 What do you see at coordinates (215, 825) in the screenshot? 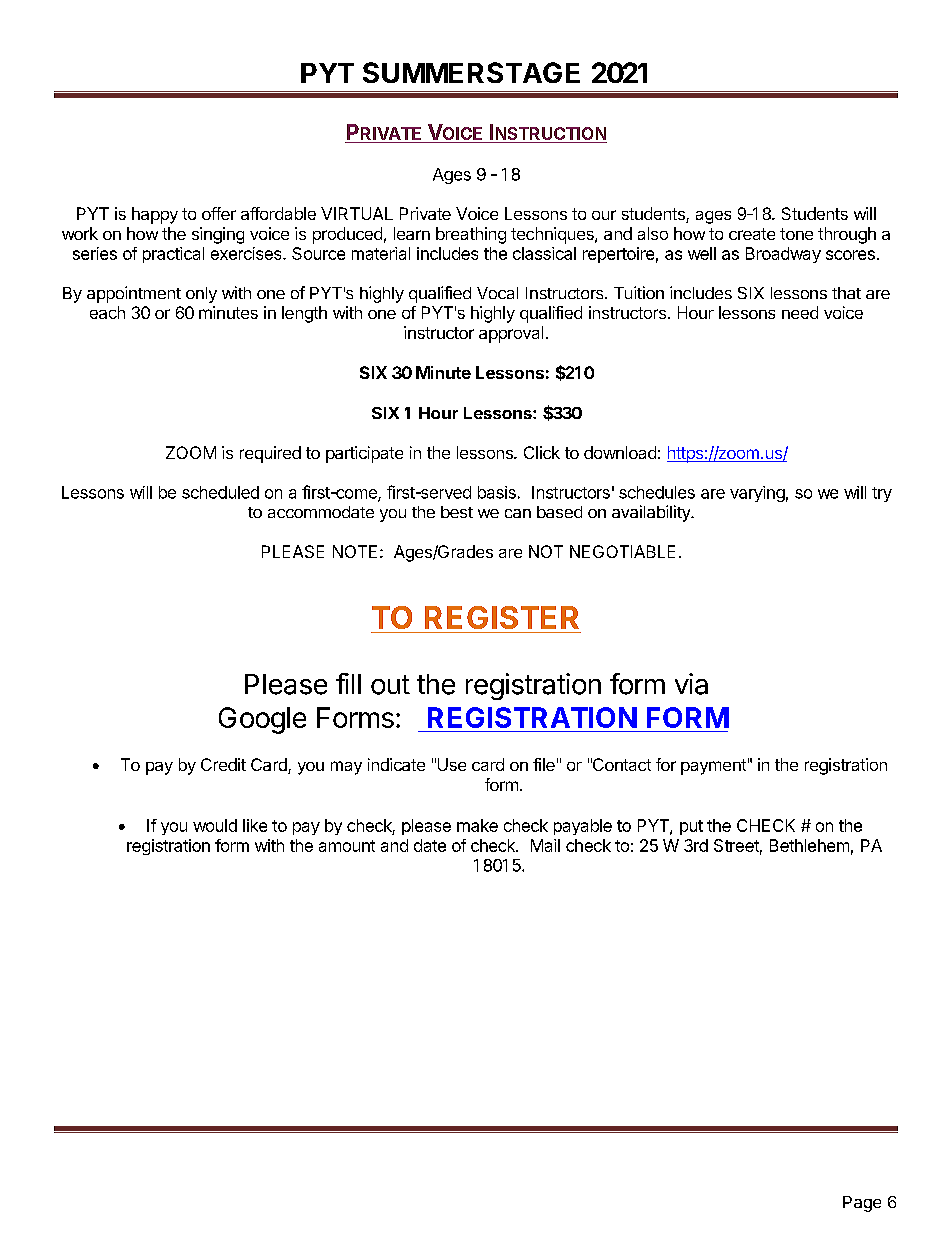
I see `would` at bounding box center [215, 825].
